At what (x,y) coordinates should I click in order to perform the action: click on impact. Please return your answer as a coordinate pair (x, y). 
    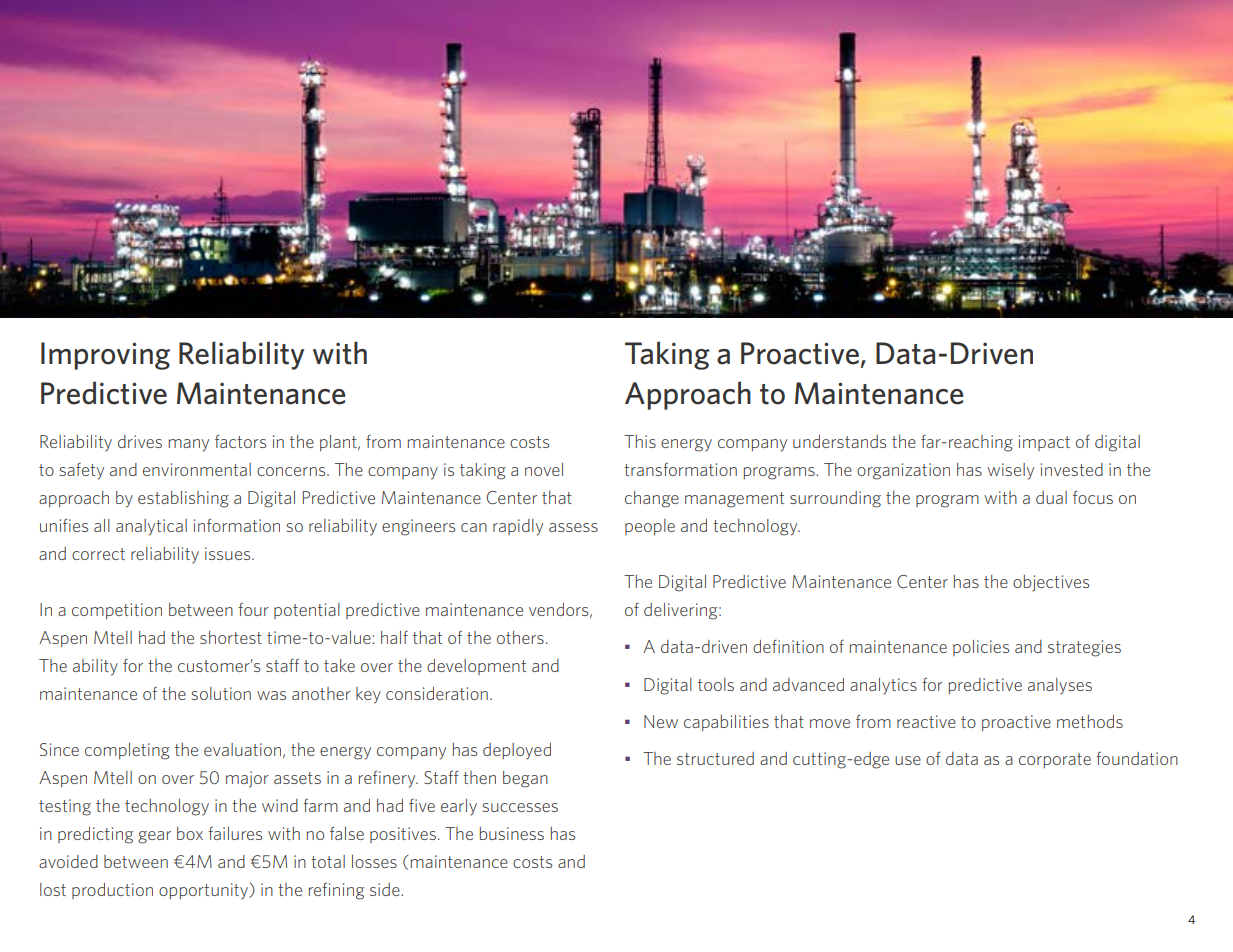
    Looking at the image, I should click on (1044, 443).
